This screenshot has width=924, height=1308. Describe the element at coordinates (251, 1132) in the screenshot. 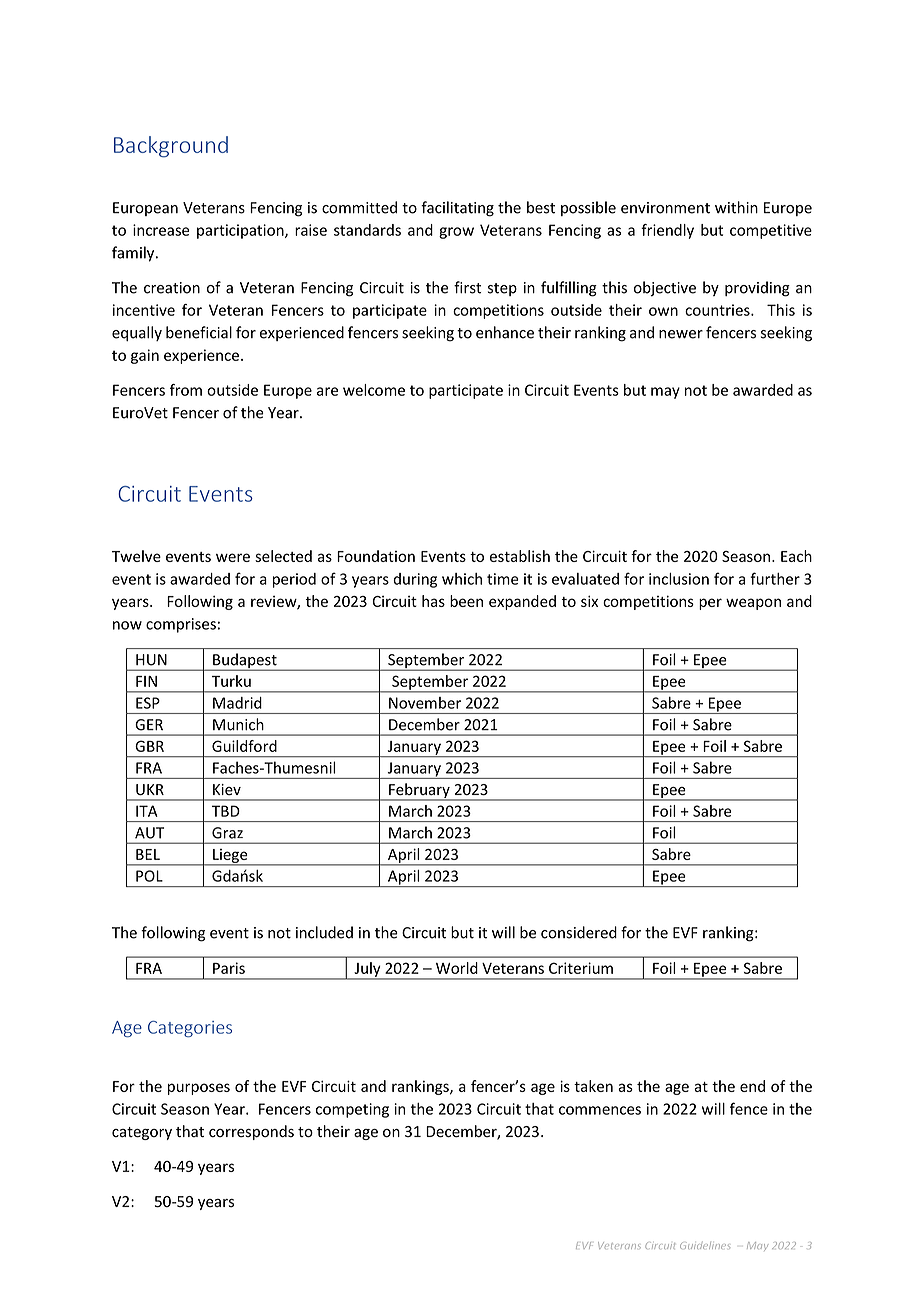

I see `corresponds` at that location.
